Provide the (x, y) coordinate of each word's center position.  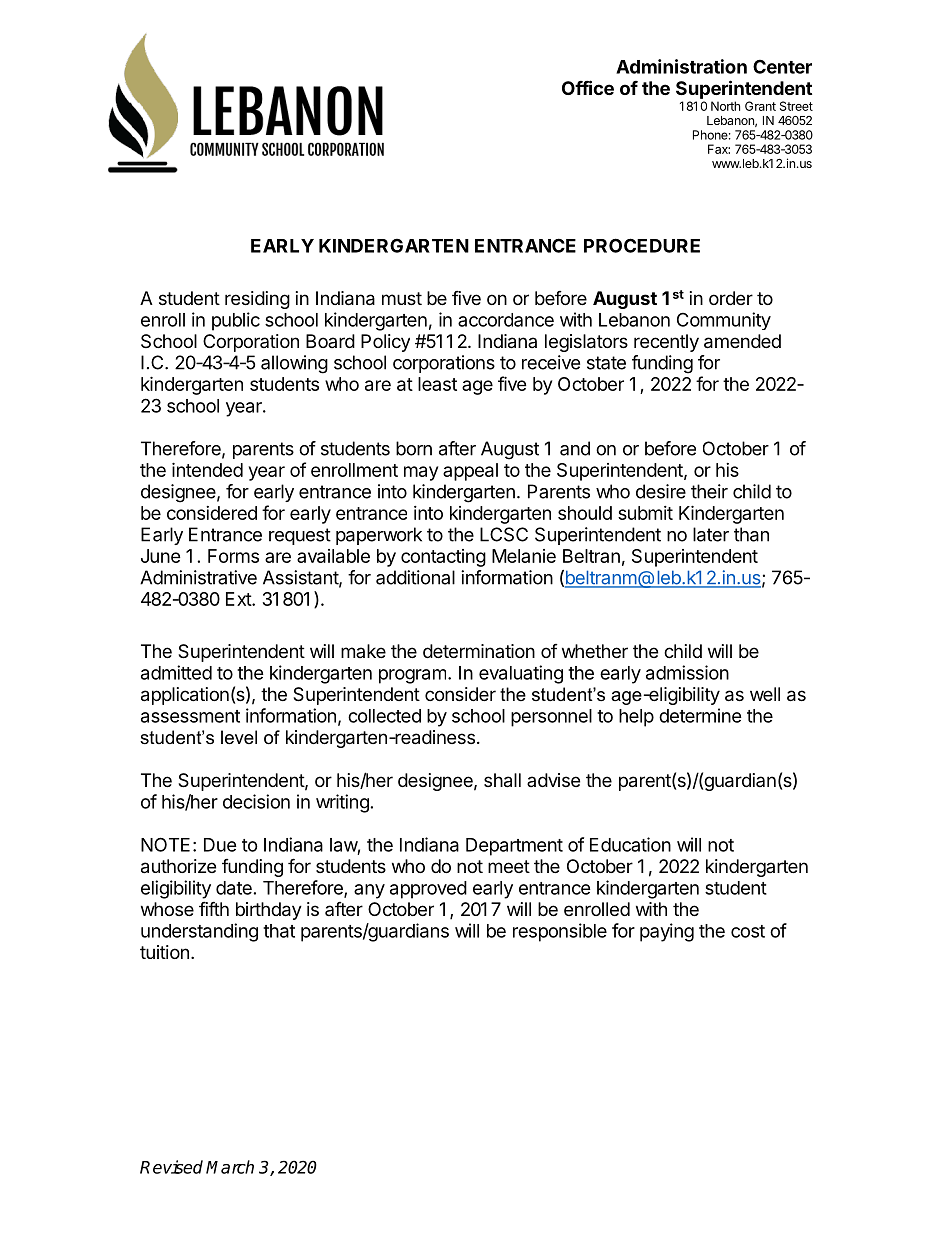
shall (502, 780)
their (709, 491)
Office (588, 87)
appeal (470, 472)
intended (207, 469)
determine (700, 715)
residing (257, 300)
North (725, 106)
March (230, 1167)
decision (256, 801)
